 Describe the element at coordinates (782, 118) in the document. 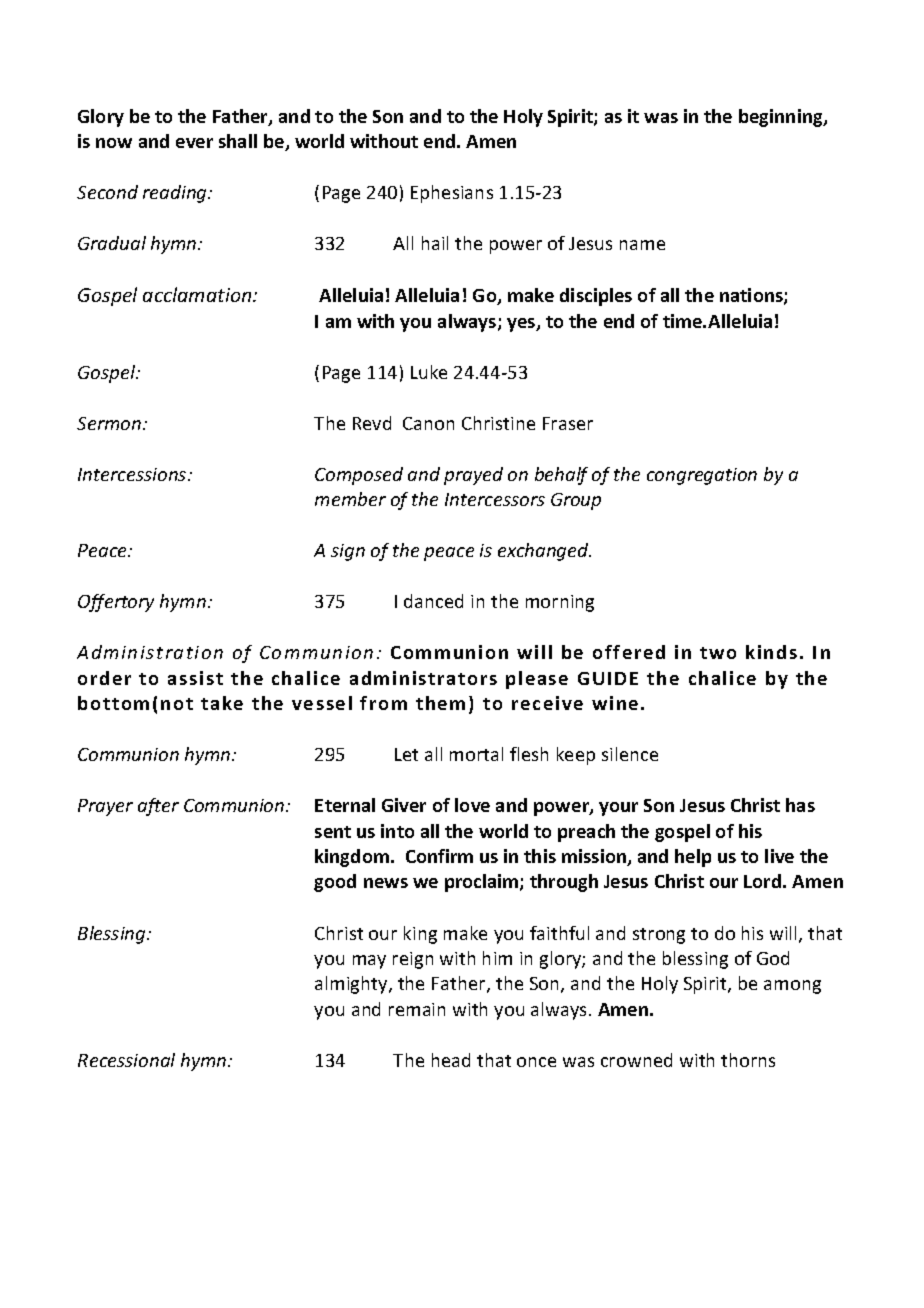

I see `beginning` at that location.
